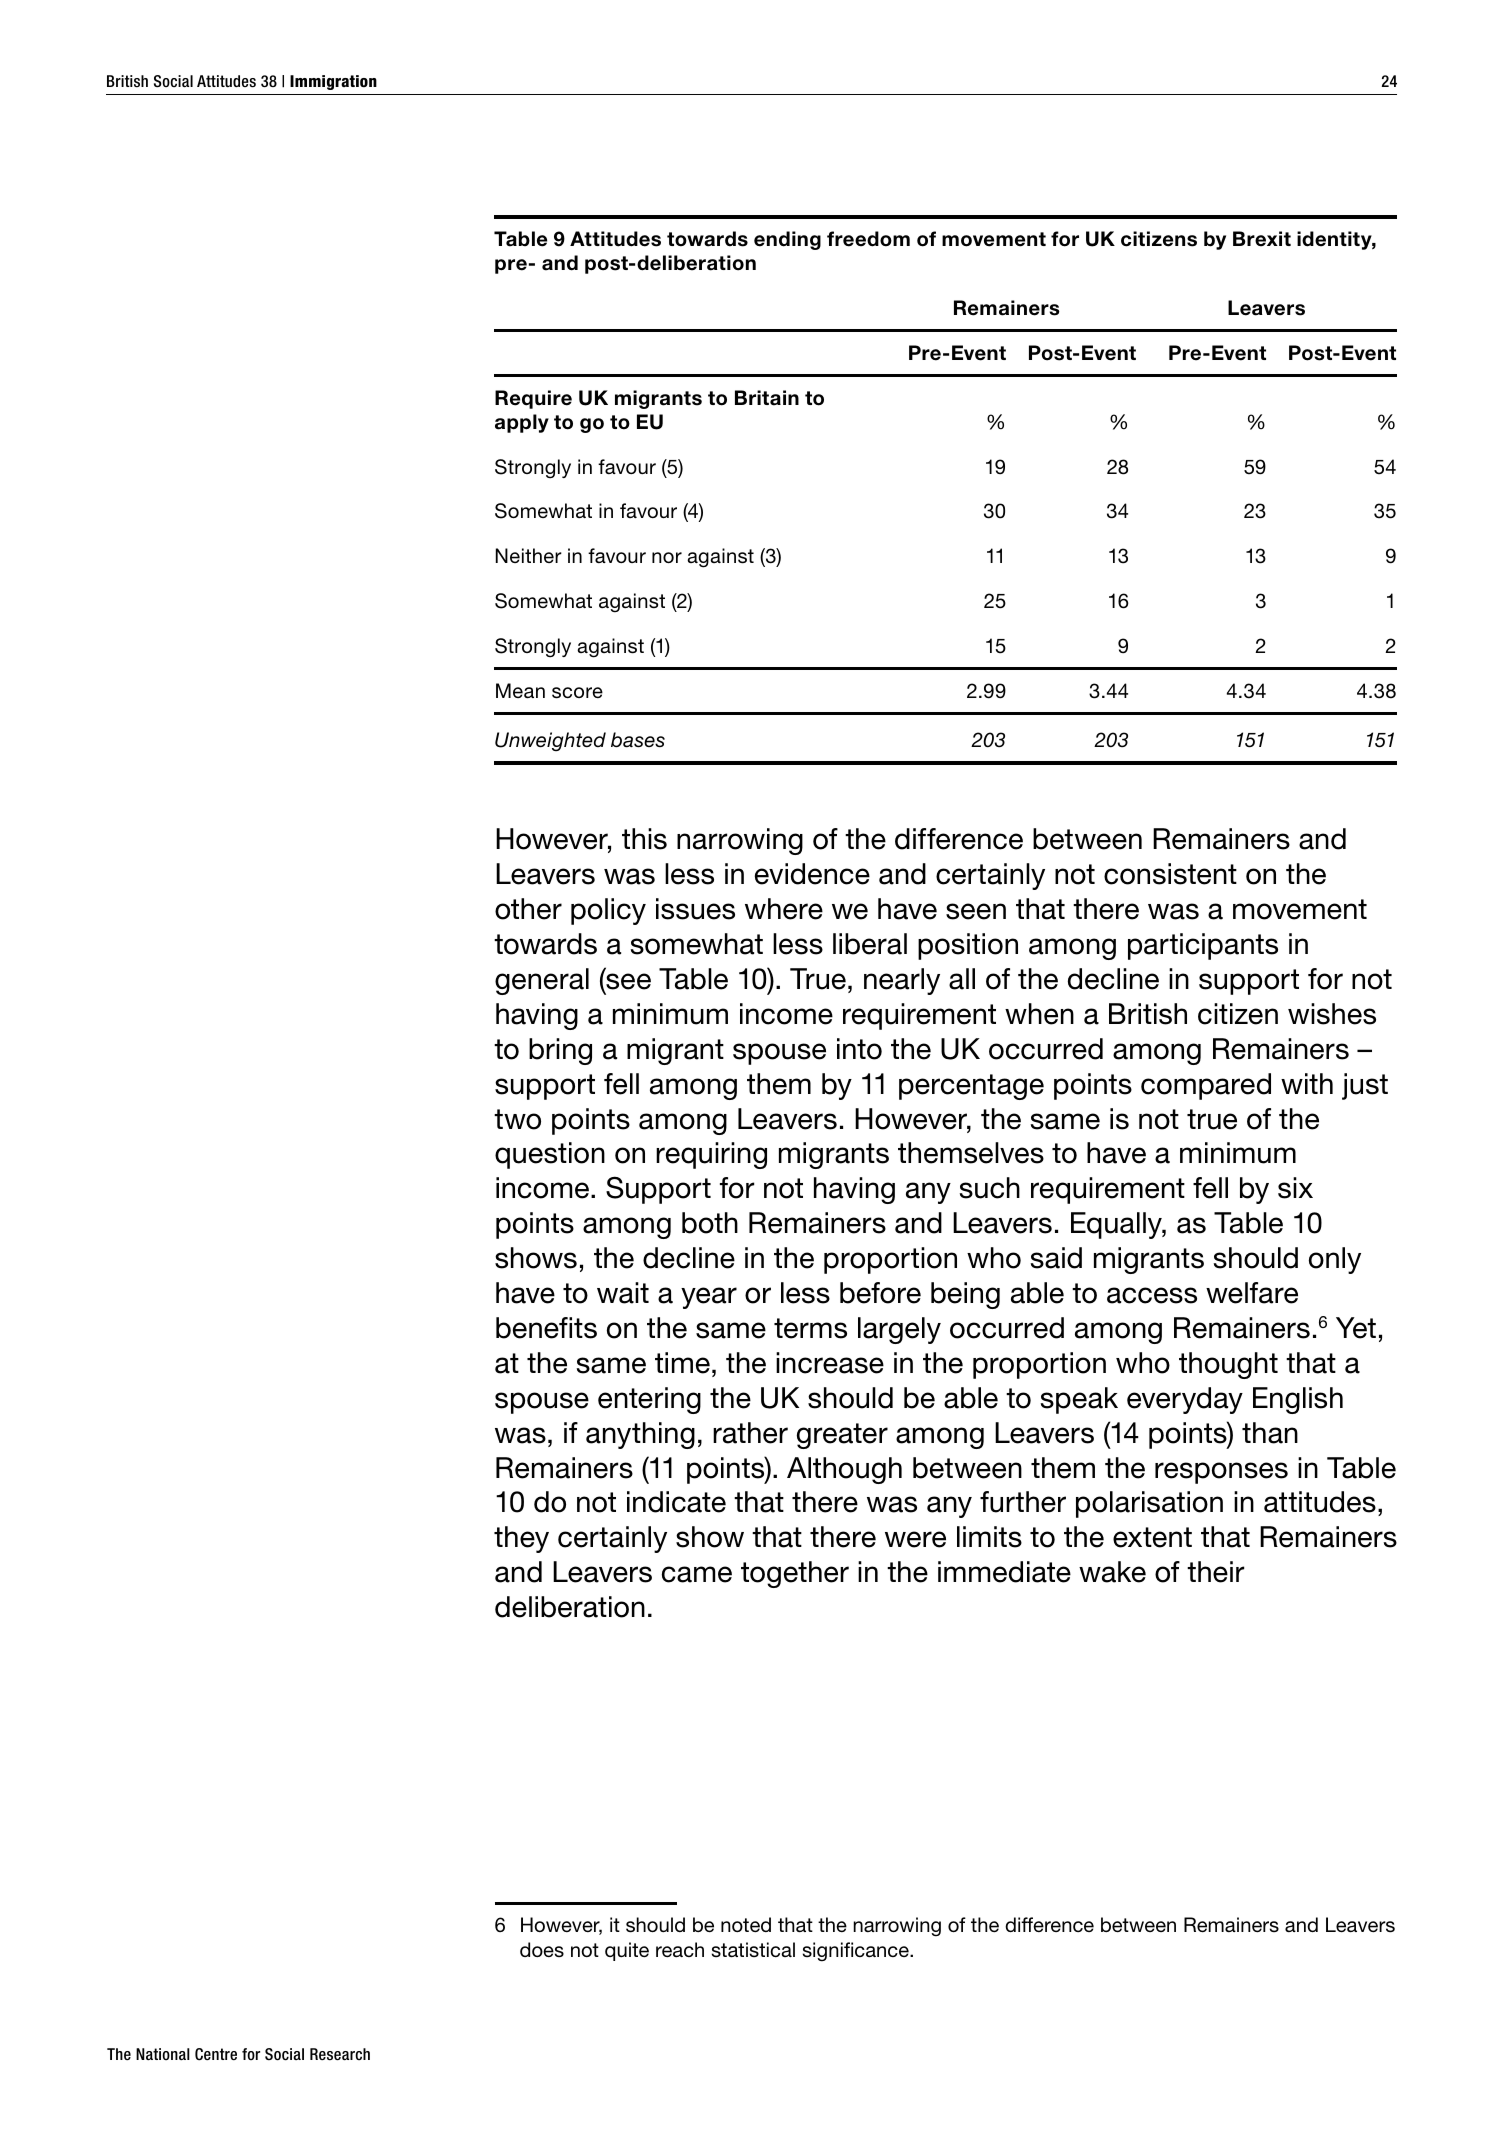  I want to click on ending, so click(787, 240).
